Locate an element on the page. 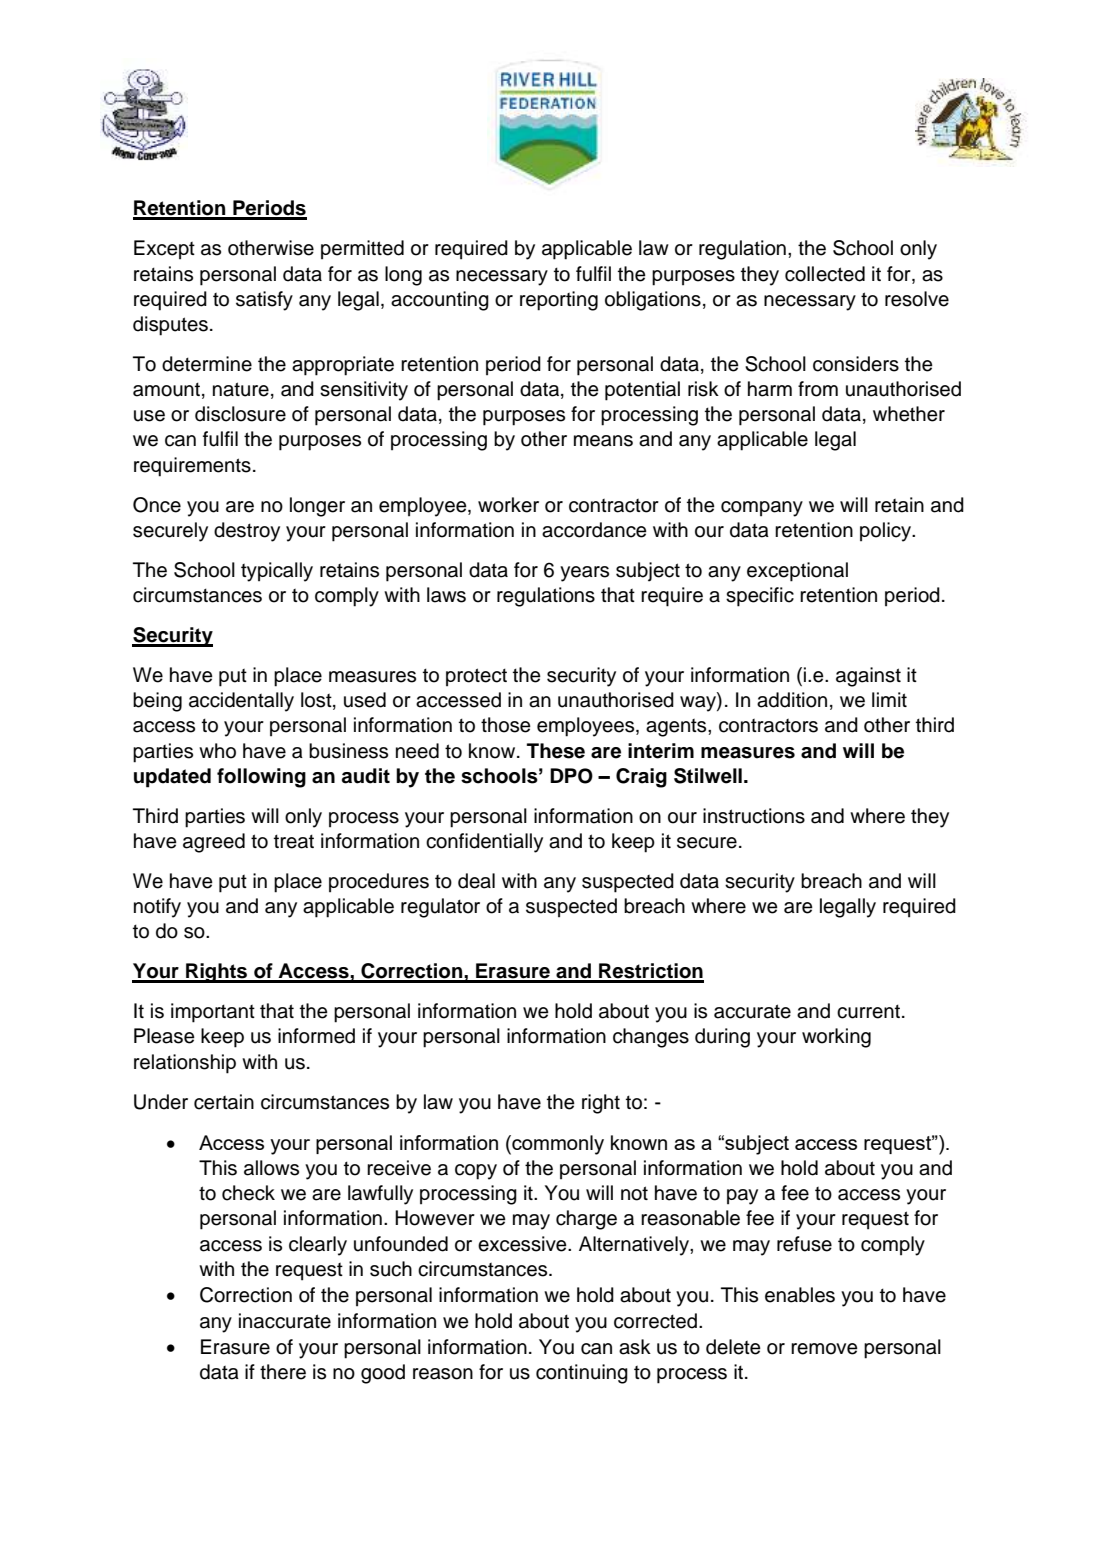 The height and width of the page is (1554, 1099). instructions is located at coordinates (754, 816).
